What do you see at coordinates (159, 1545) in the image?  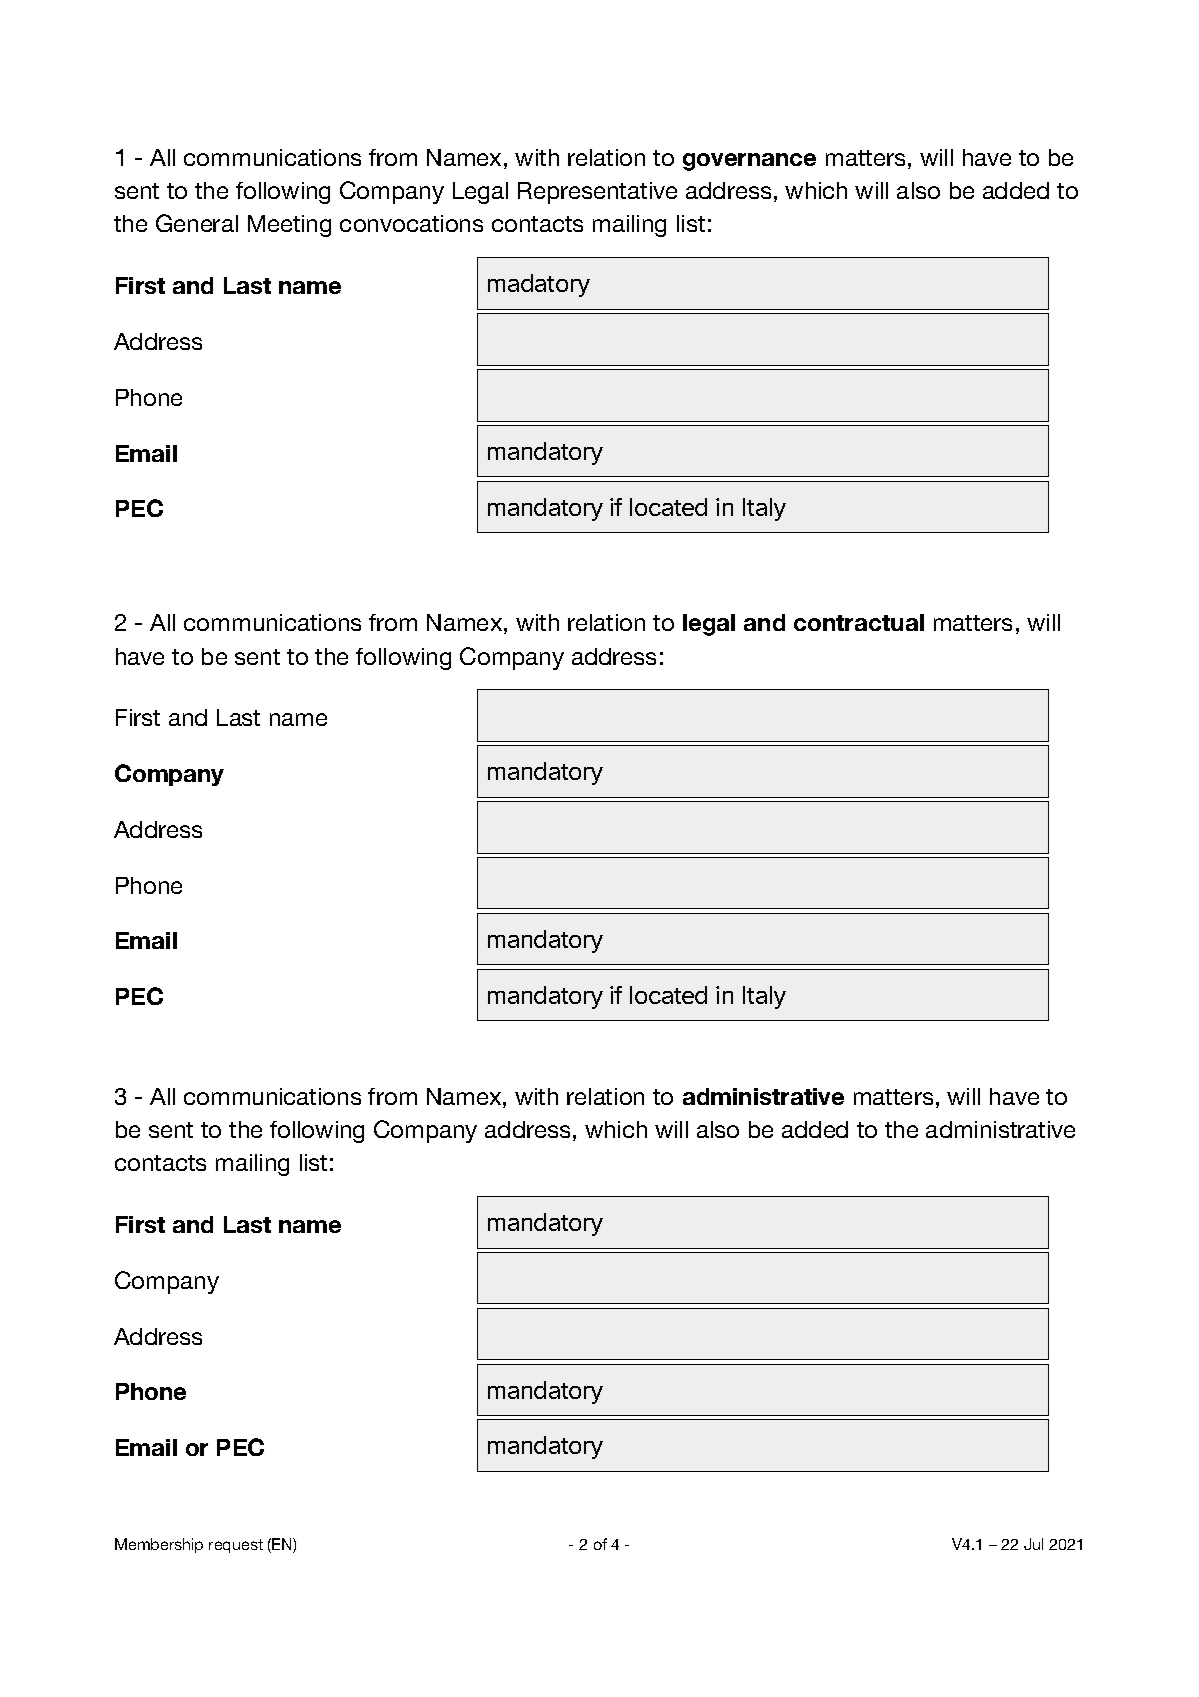 I see `Membership` at bounding box center [159, 1545].
